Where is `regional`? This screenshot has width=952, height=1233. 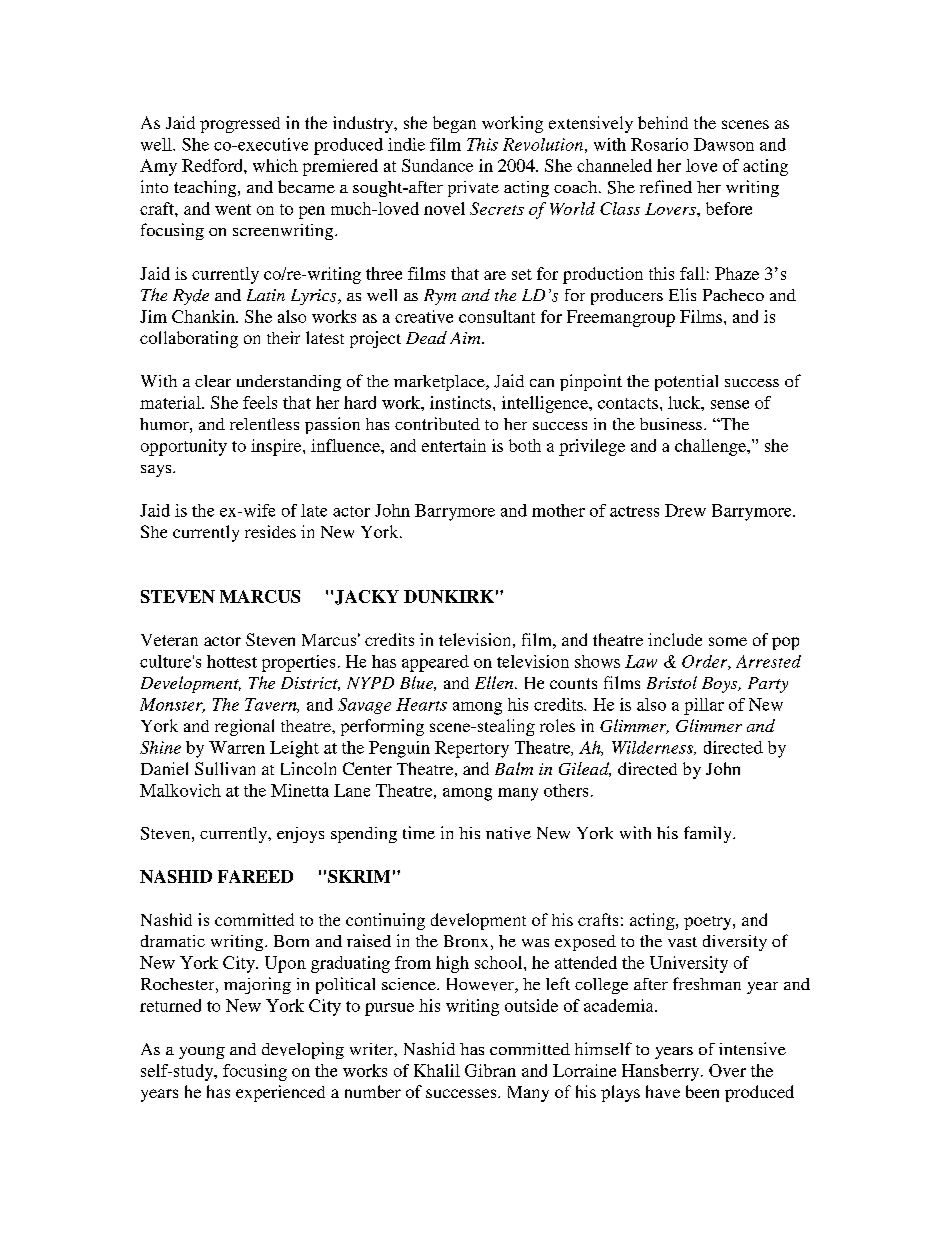
regional is located at coordinates (244, 727).
